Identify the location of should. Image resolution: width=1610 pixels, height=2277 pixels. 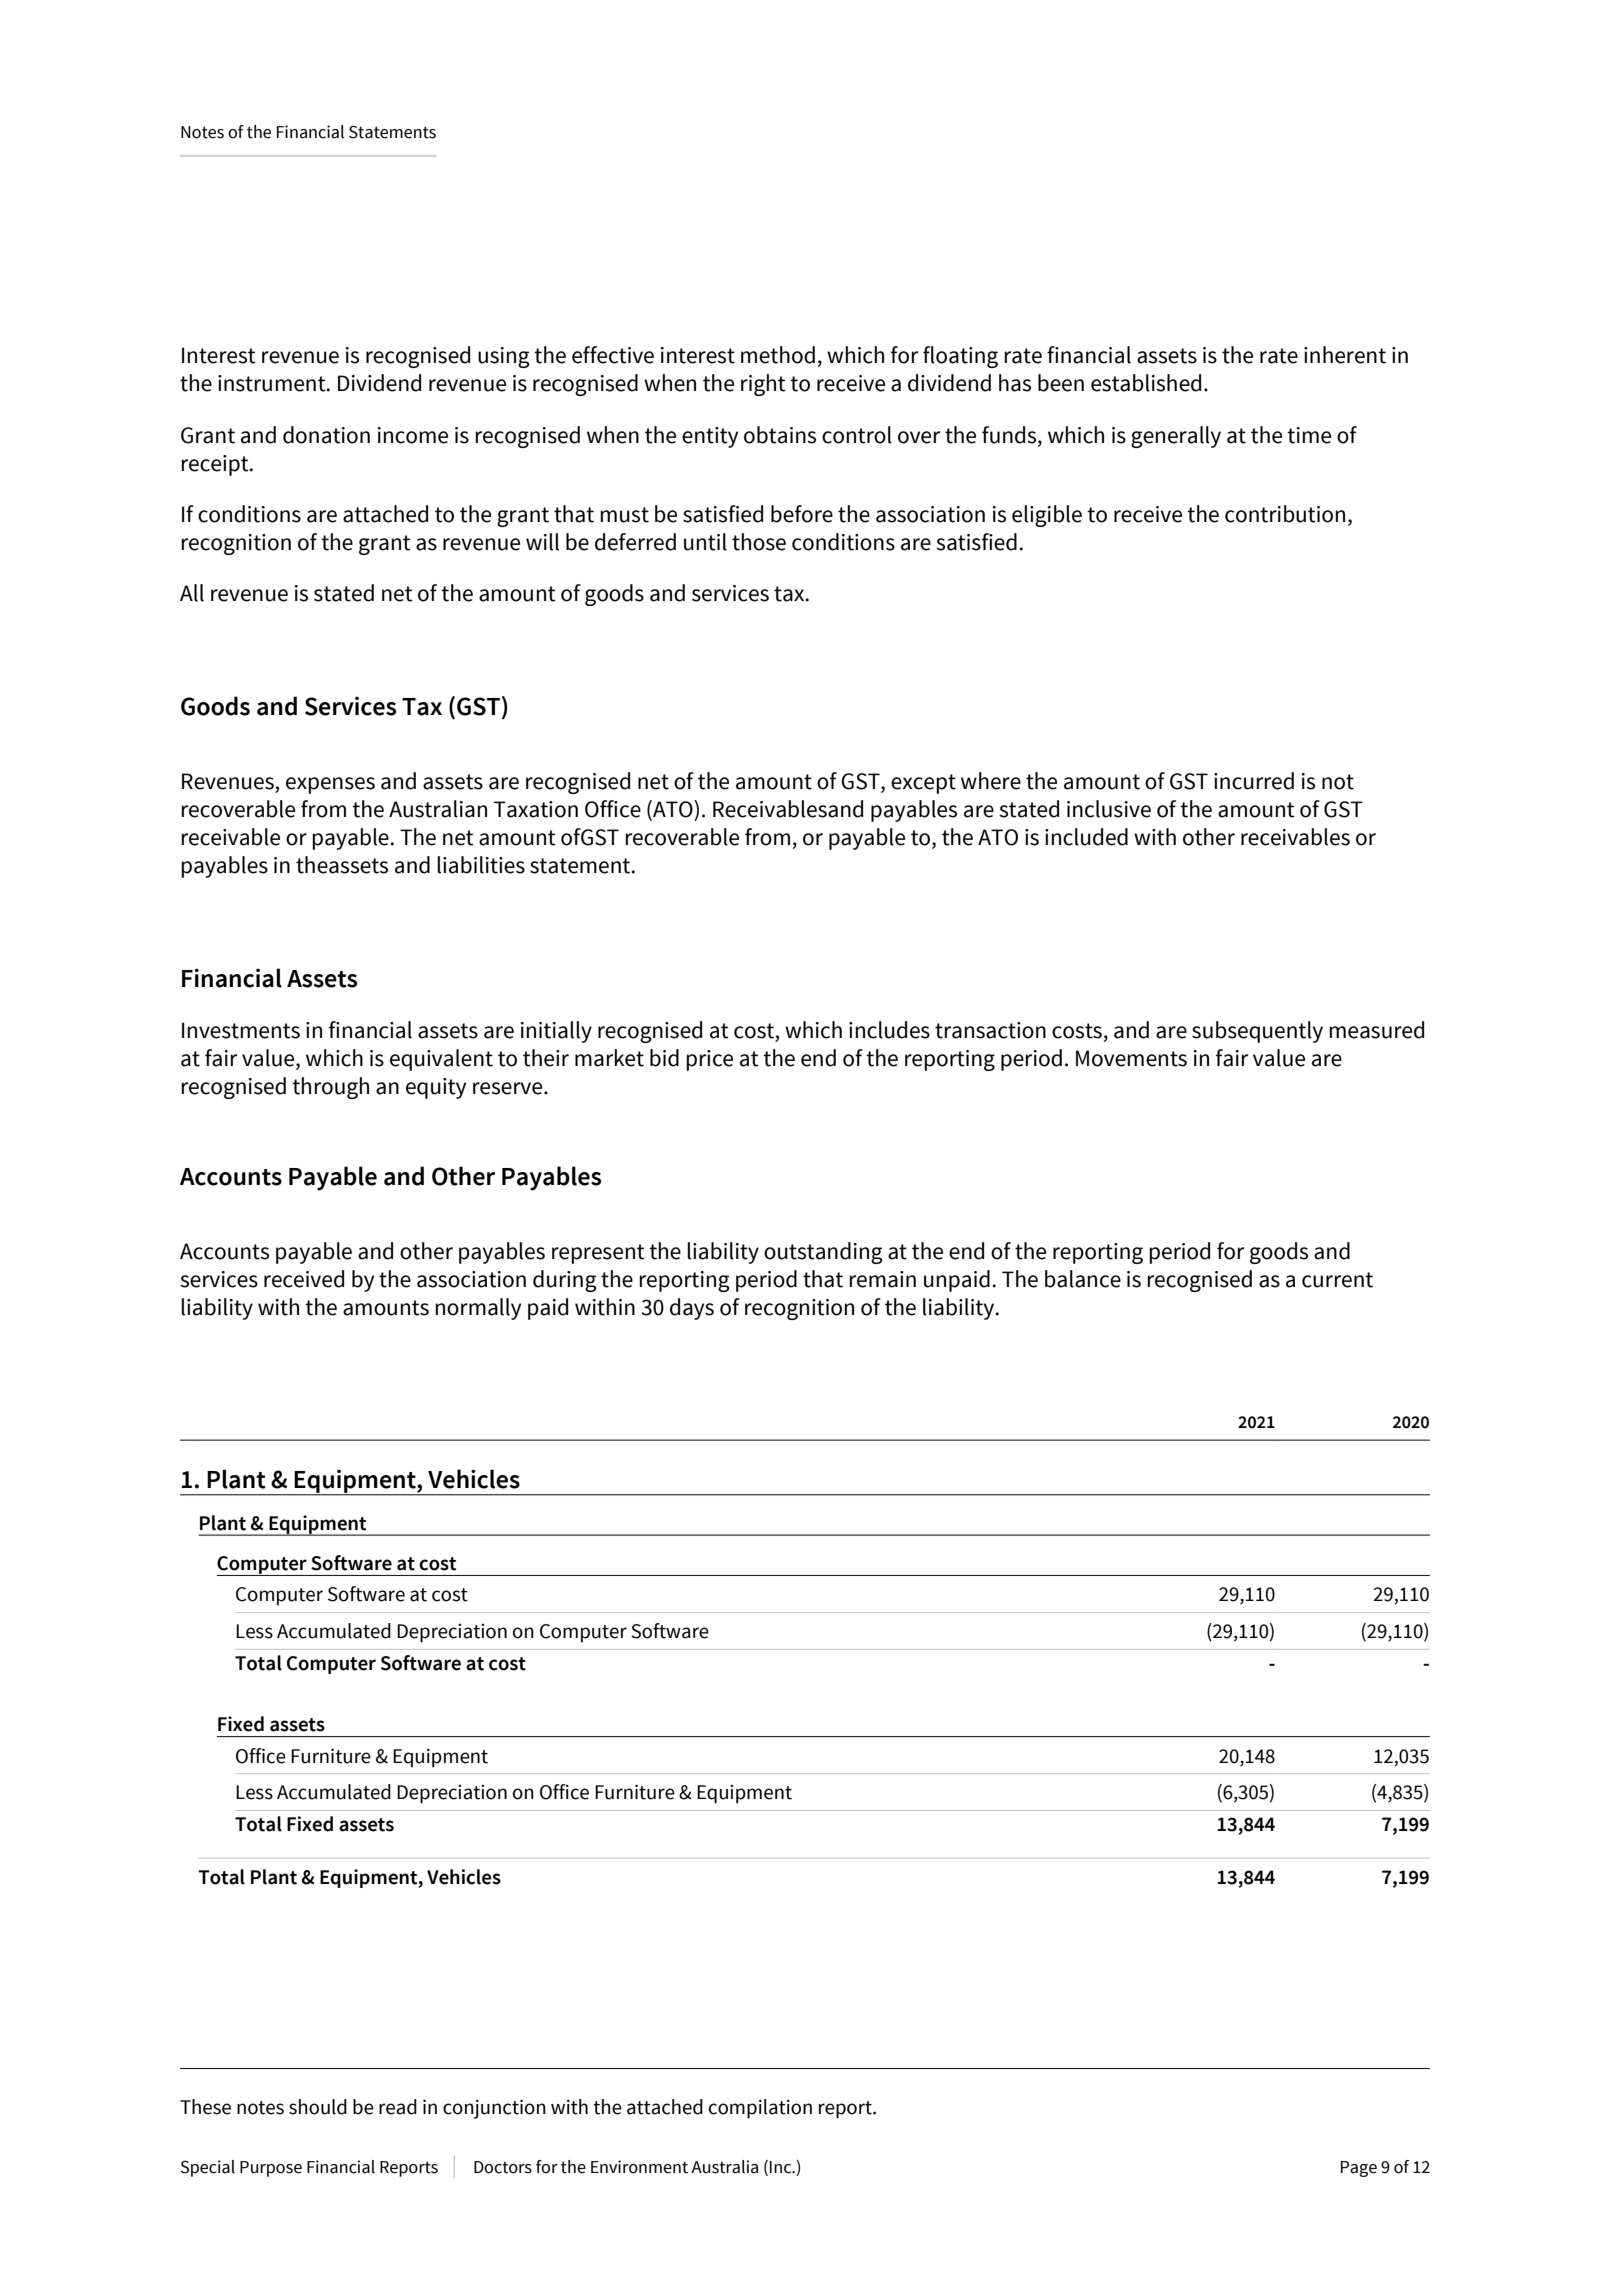
(318, 2107).
